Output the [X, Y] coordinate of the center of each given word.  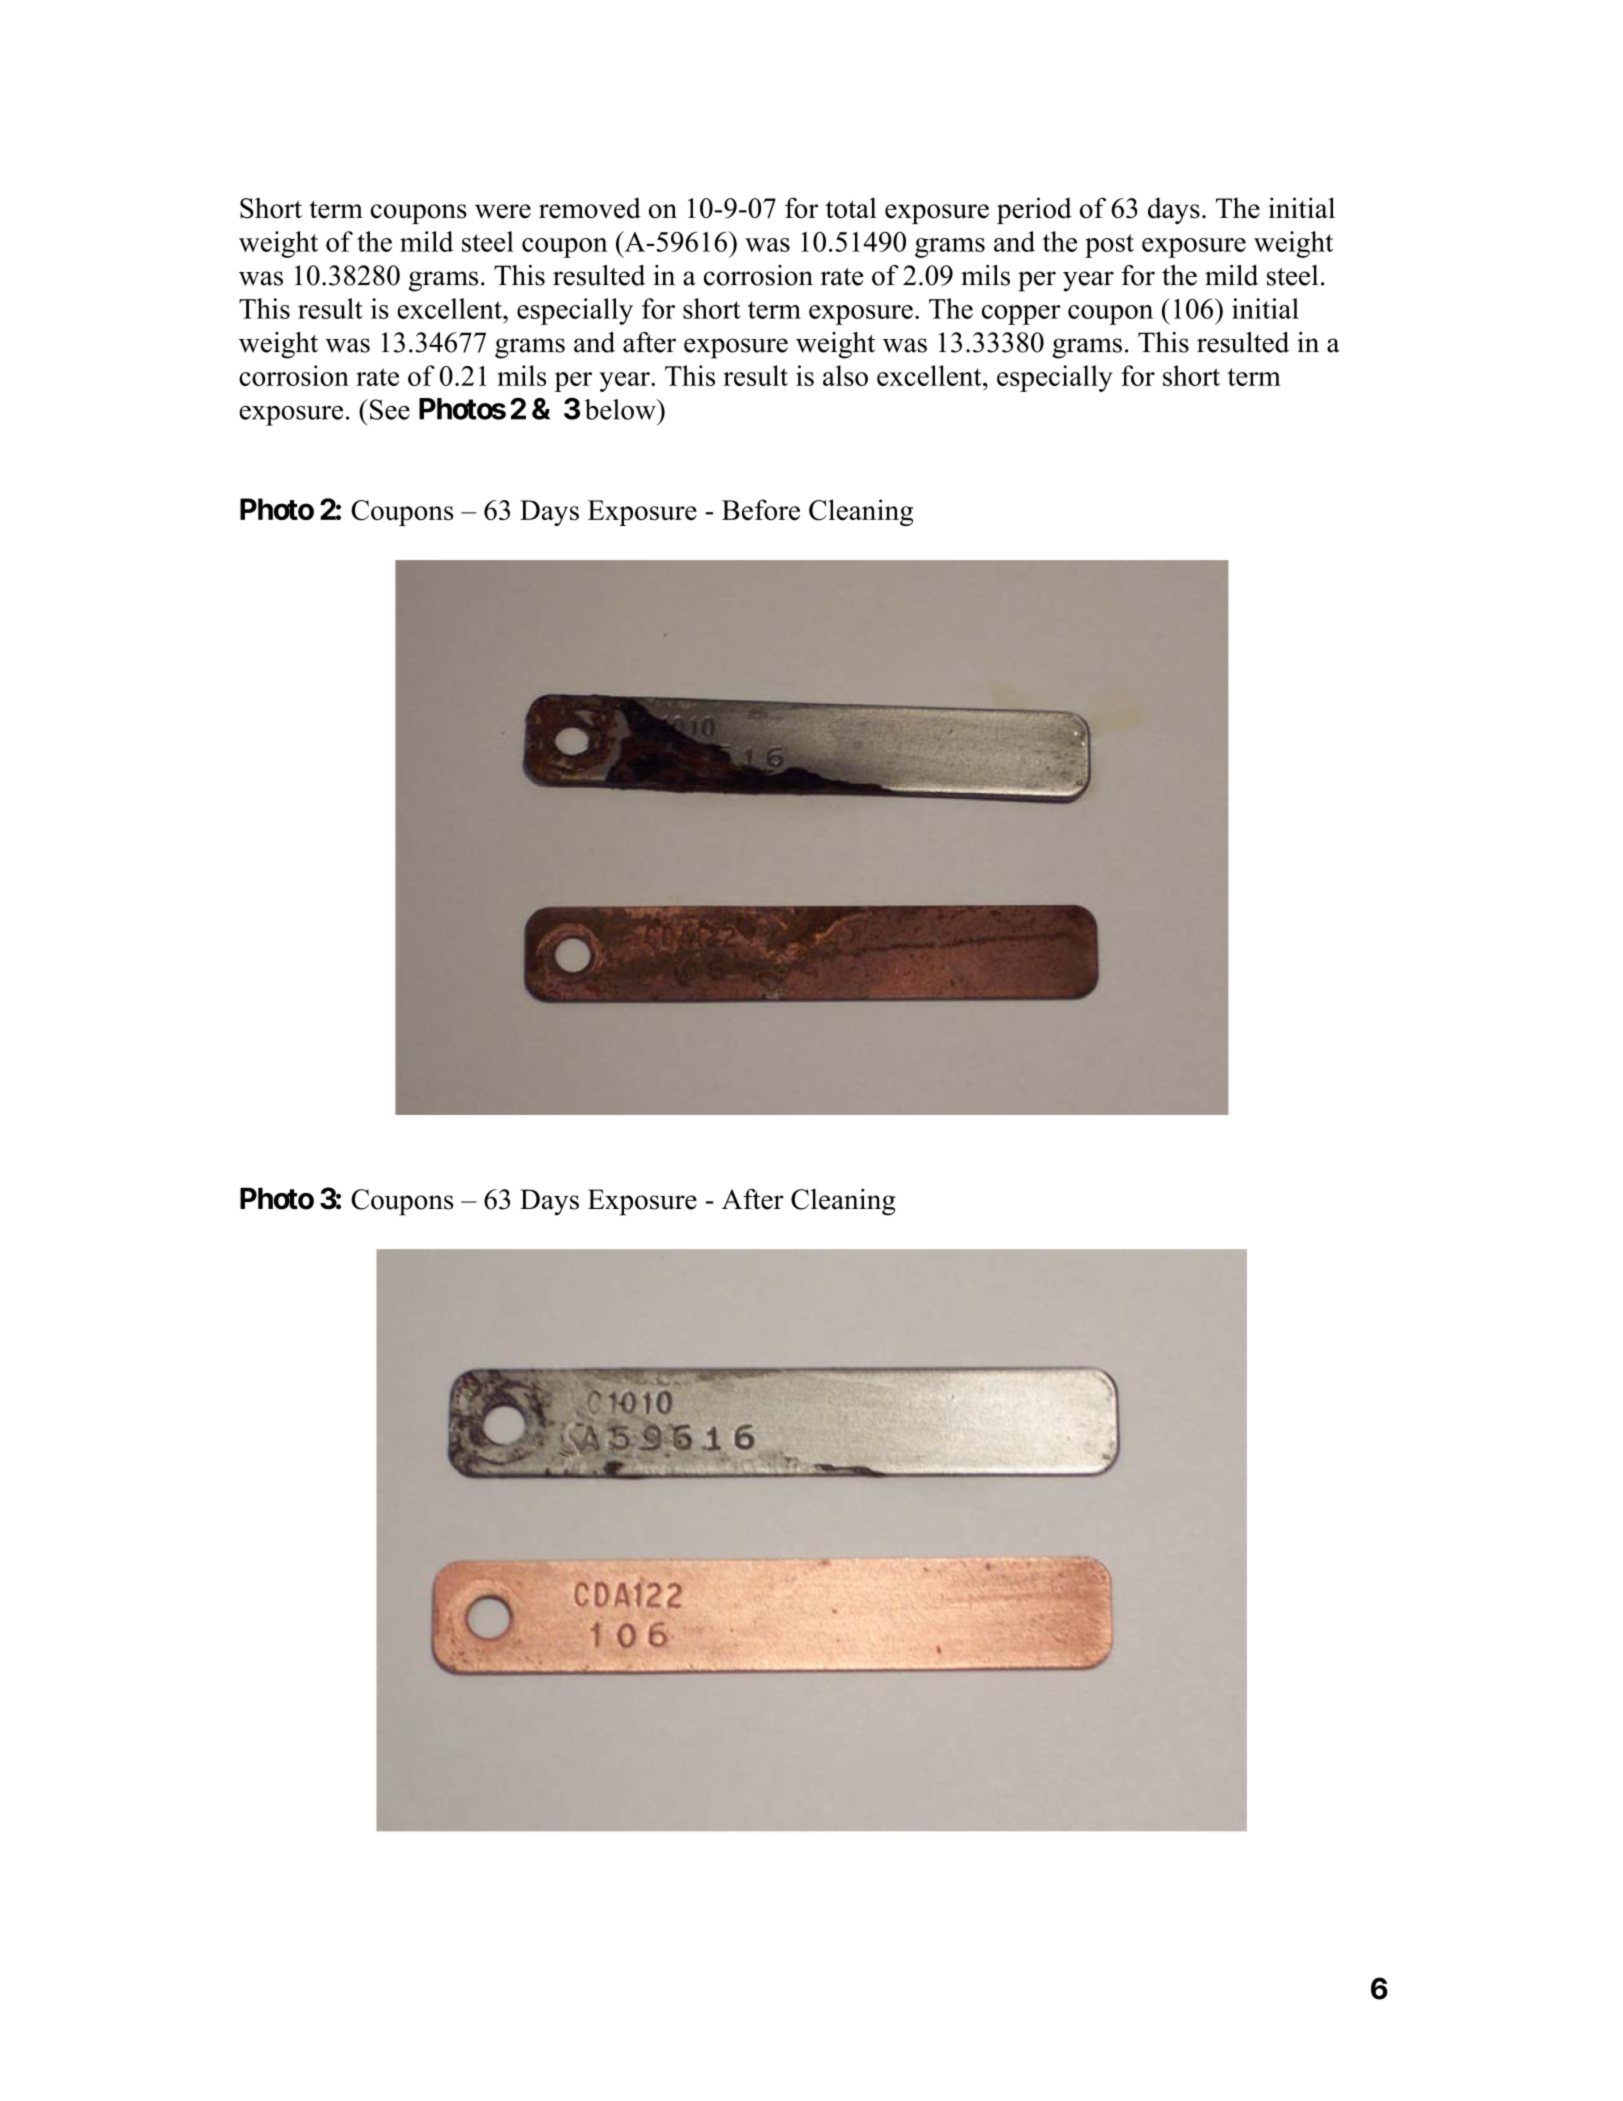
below [621, 409]
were [503, 211]
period [1034, 210]
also [845, 375]
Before [761, 510]
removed [590, 208]
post [1109, 246]
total [851, 208]
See [390, 409]
